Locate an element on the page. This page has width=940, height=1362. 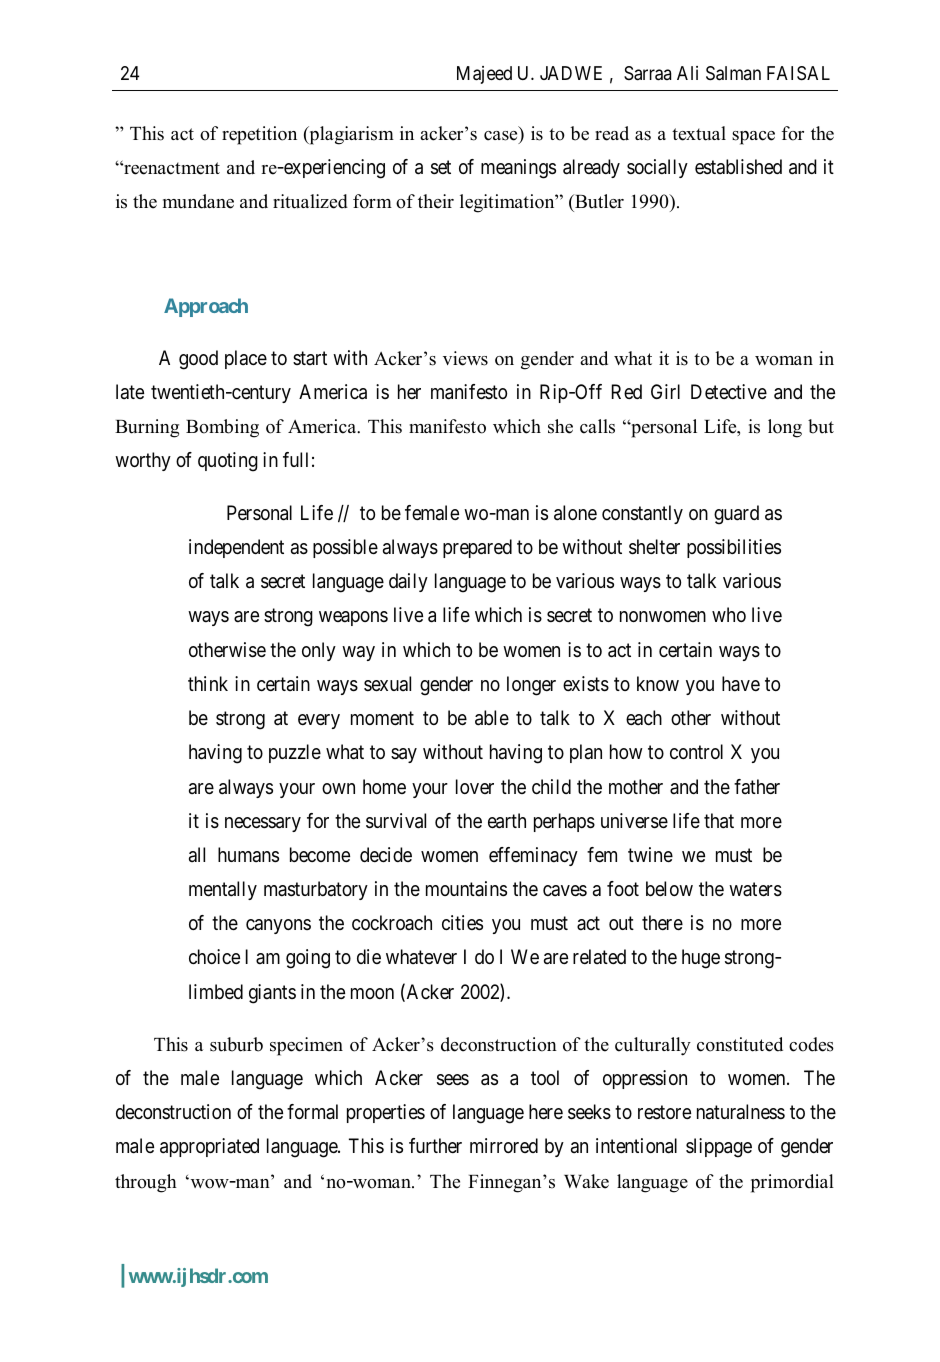
prepared is located at coordinates (477, 548).
